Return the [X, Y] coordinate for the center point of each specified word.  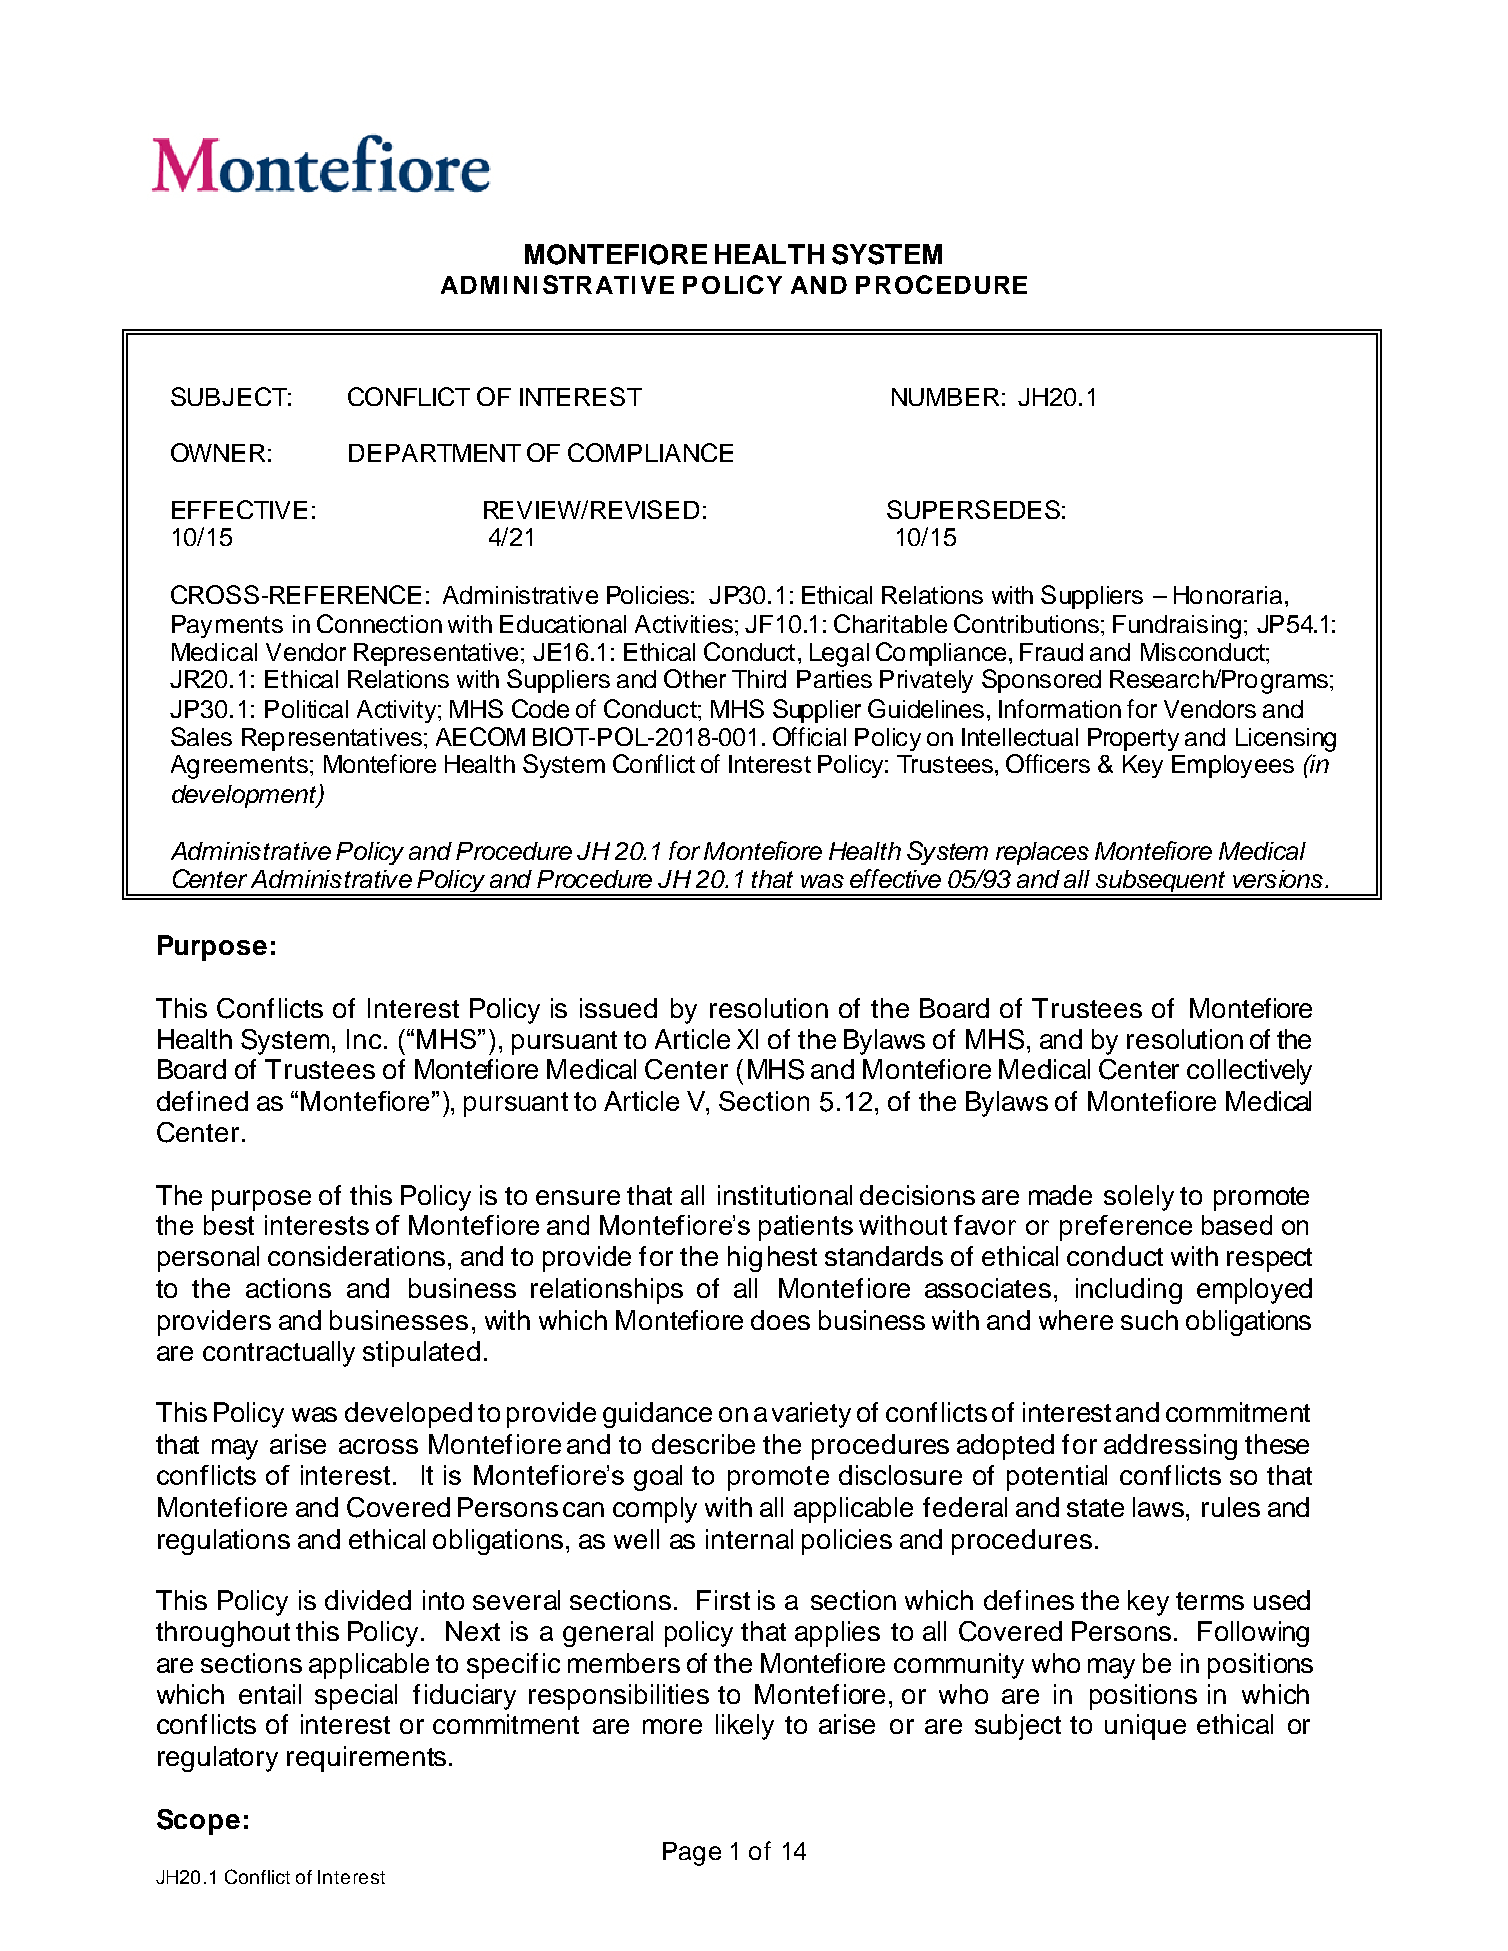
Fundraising [1177, 627]
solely [1139, 1198]
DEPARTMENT [435, 453]
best [229, 1225]
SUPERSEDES [973, 509]
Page [692, 1854]
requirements [366, 1759]
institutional [785, 1195]
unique [1145, 1727]
